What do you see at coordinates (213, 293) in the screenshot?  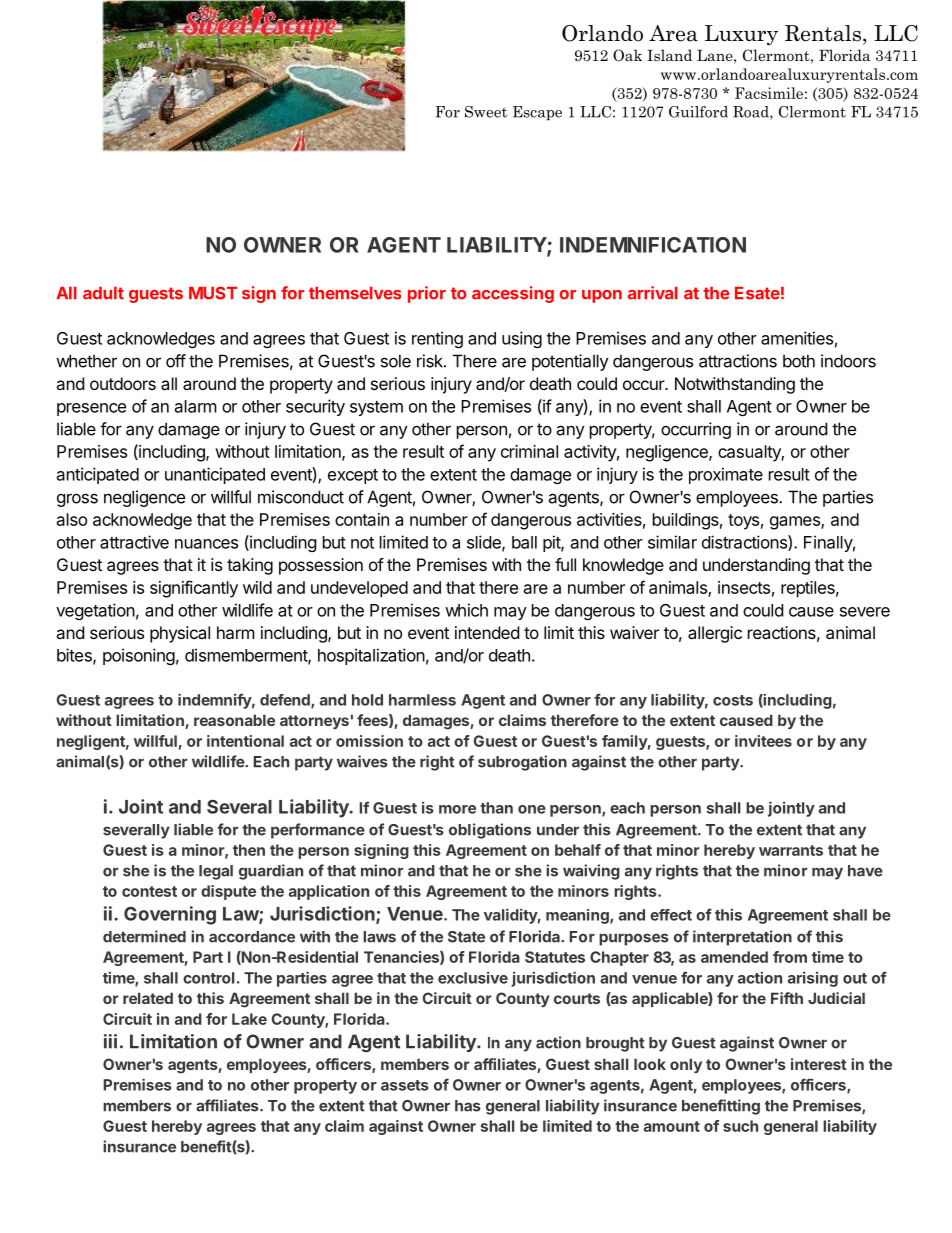 I see `MUST` at bounding box center [213, 293].
